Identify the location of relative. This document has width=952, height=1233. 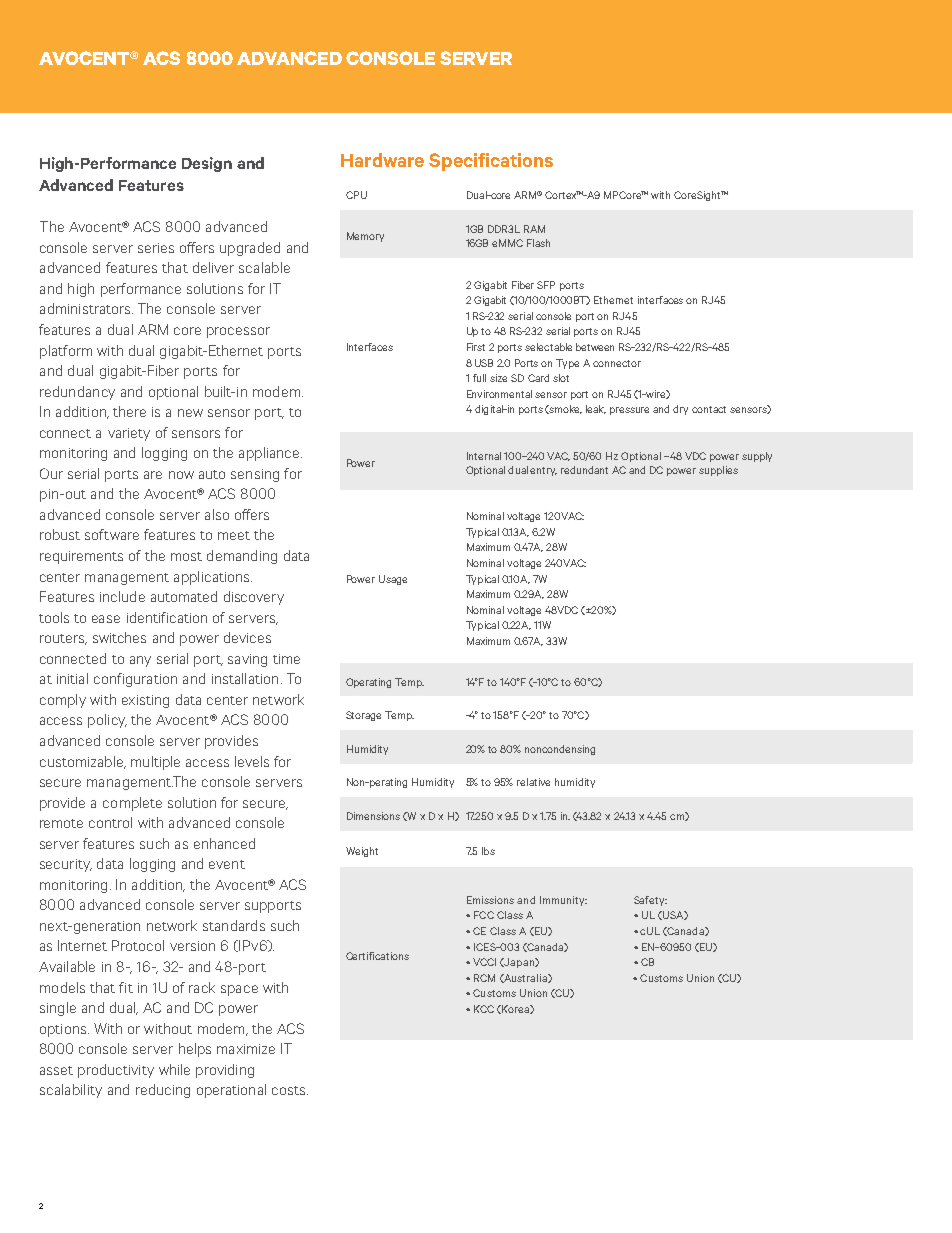
(533, 782).
